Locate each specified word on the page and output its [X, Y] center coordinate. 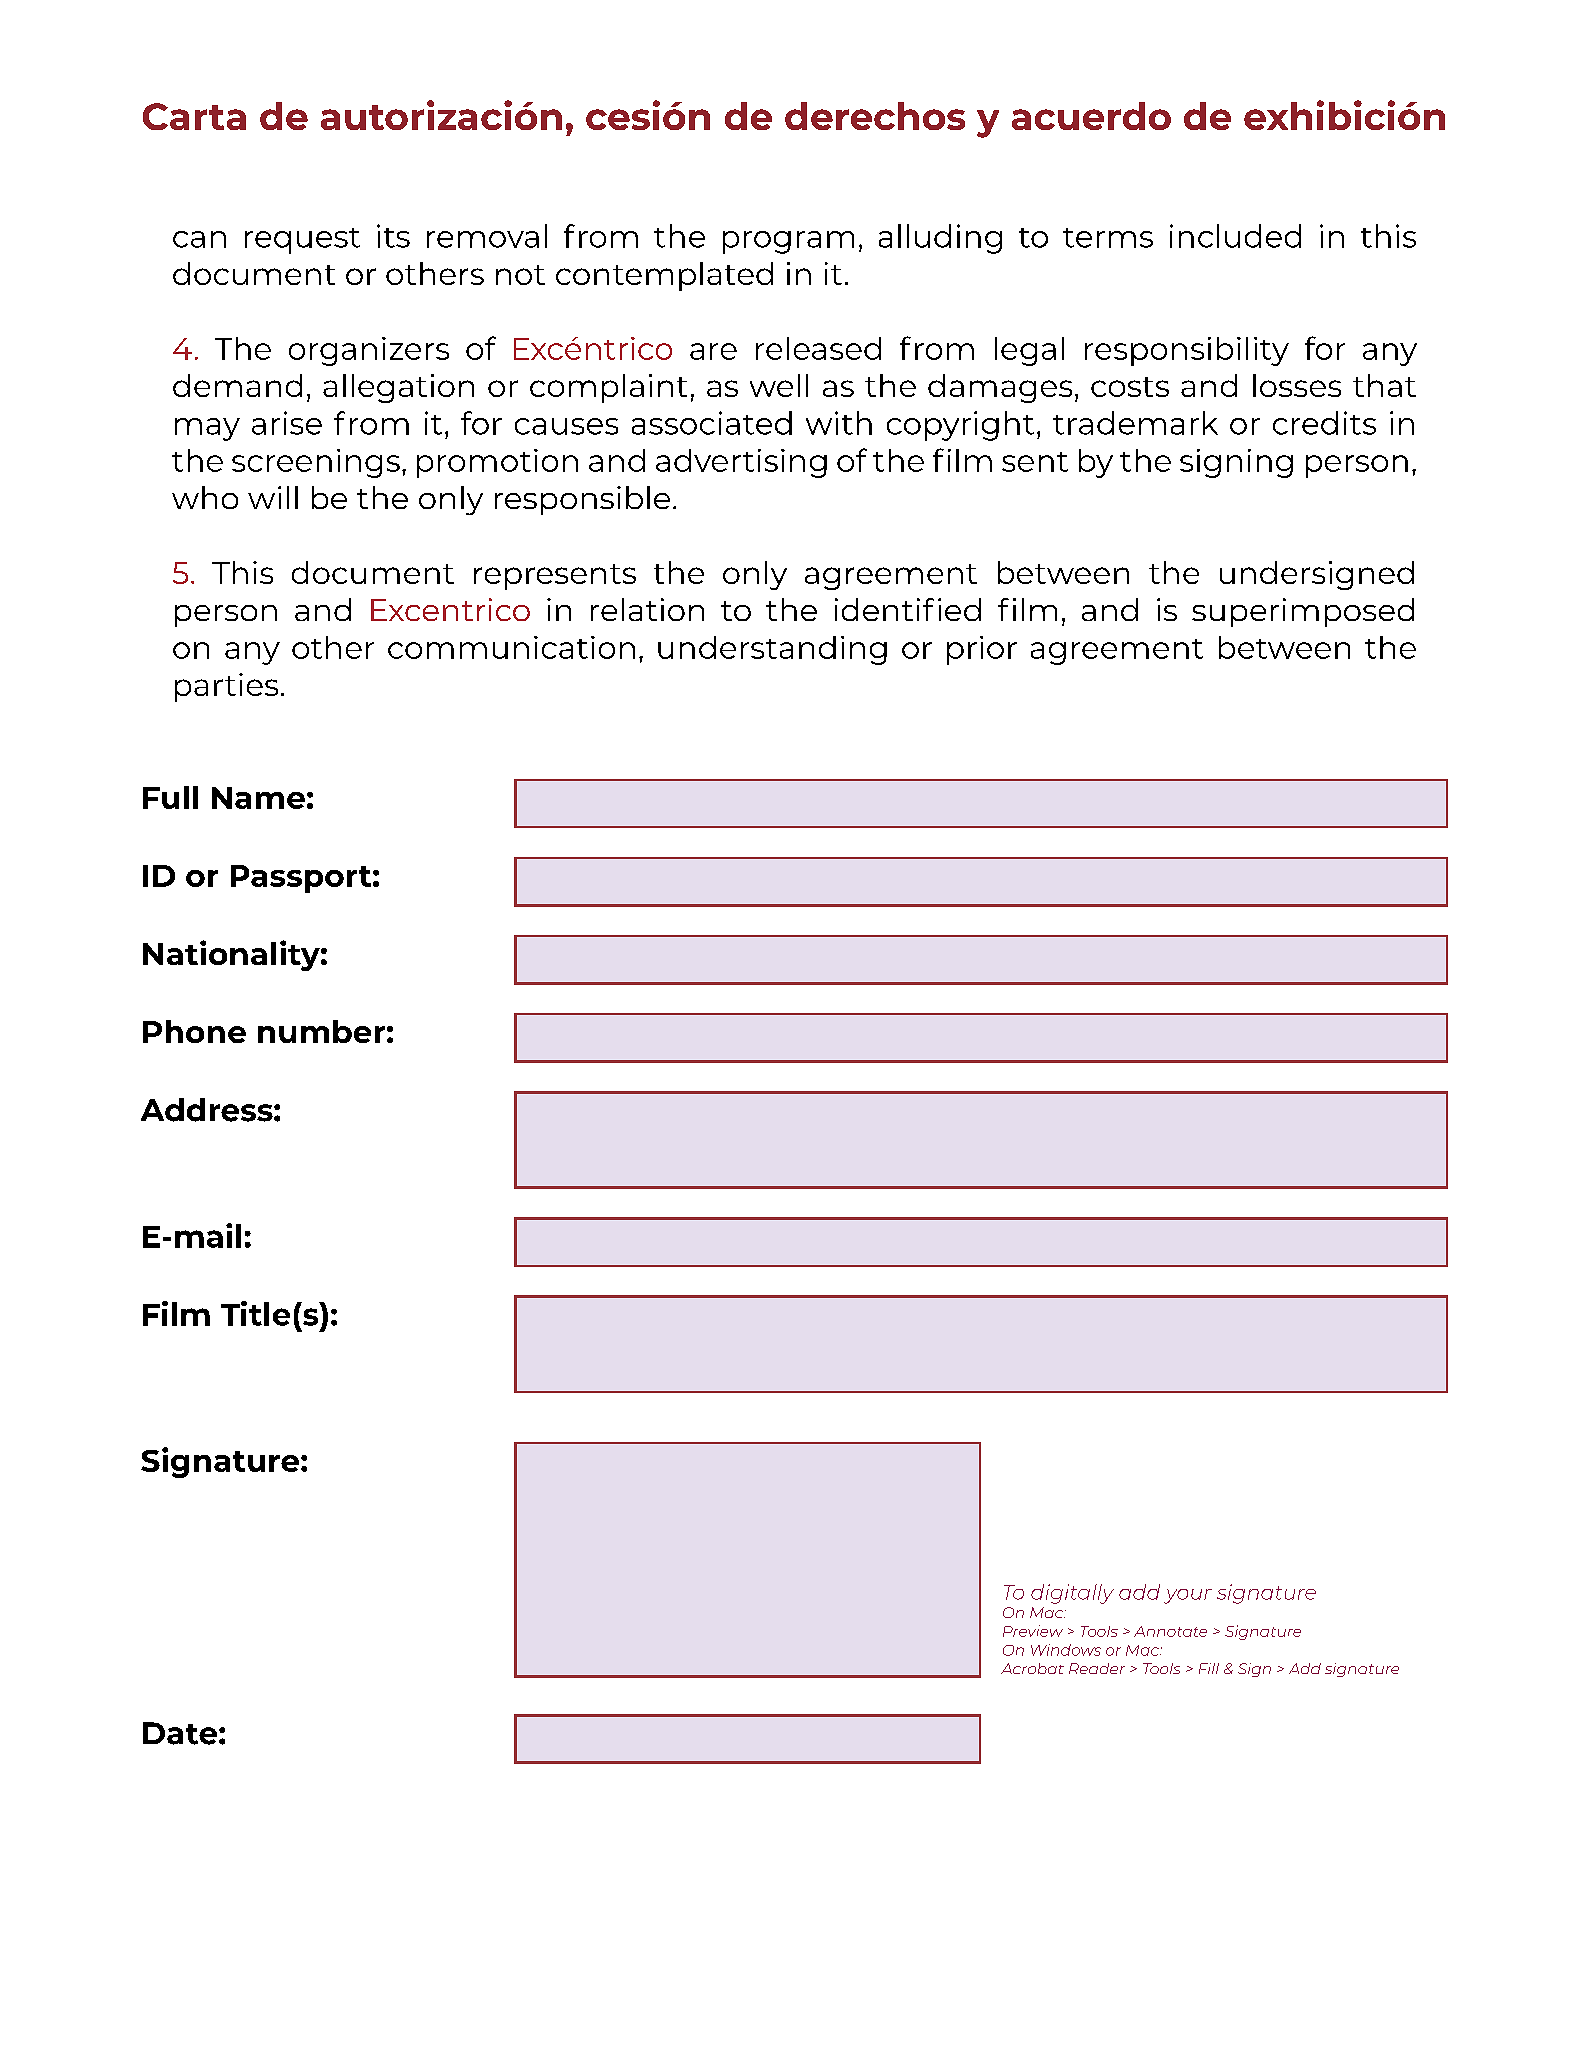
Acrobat [1032, 1668]
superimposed [1303, 612]
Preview [1033, 1631]
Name [258, 798]
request [302, 241]
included [1235, 236]
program [788, 242]
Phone [194, 1031]
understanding [772, 650]
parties [226, 687]
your [1188, 1596]
